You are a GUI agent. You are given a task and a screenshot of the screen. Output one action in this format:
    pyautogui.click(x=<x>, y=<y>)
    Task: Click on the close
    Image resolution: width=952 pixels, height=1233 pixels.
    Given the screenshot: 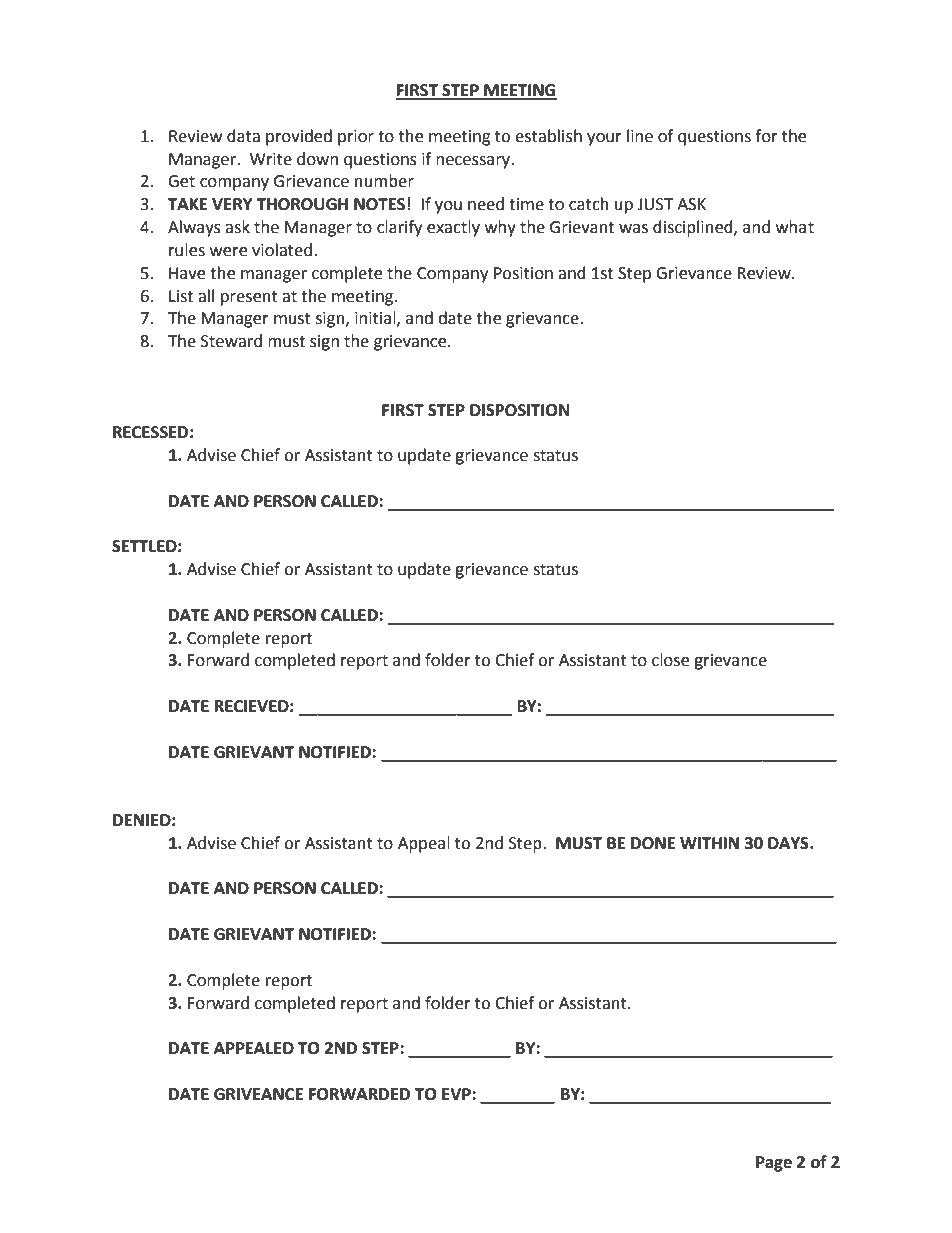 What is the action you would take?
    pyautogui.click(x=670, y=660)
